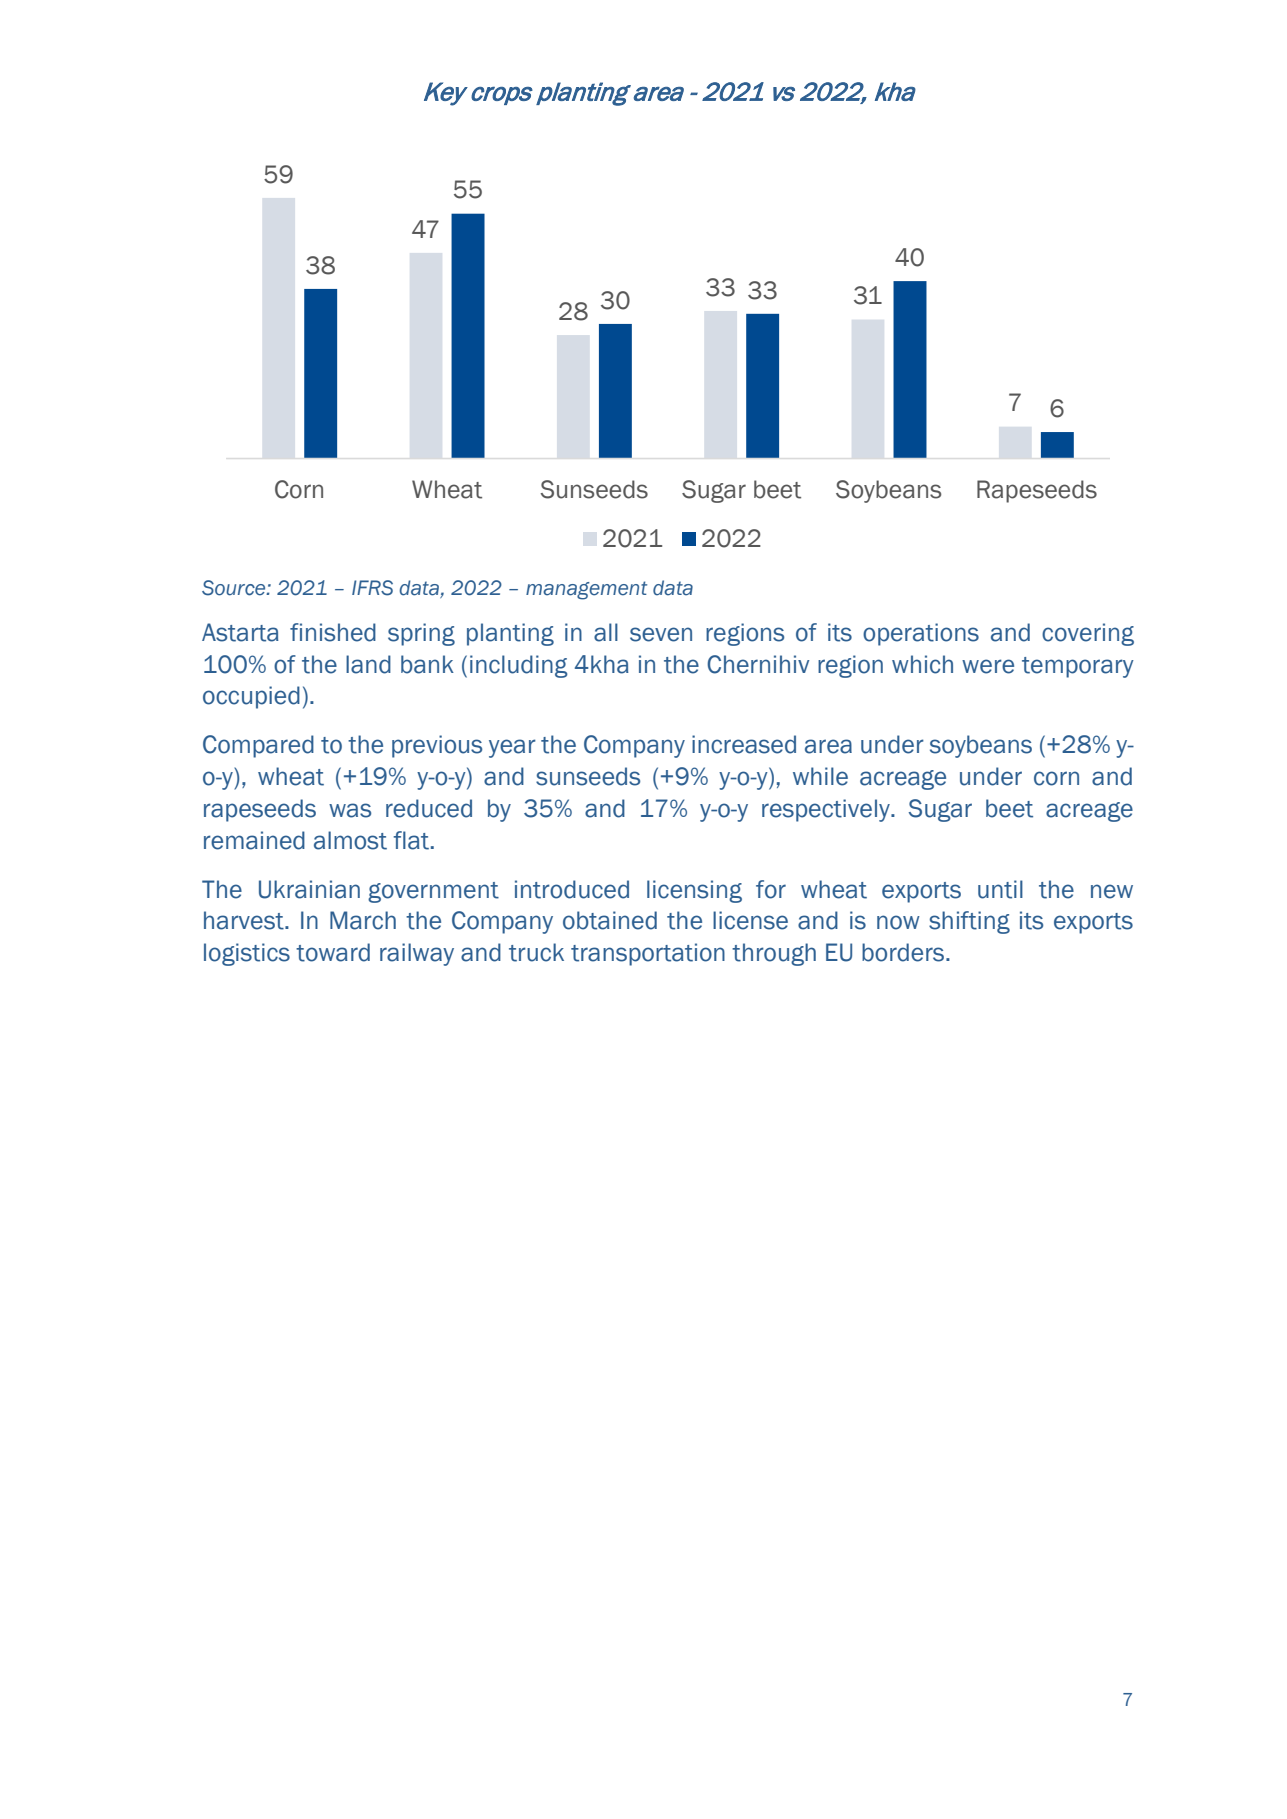 This page has width=1287, height=1819. What do you see at coordinates (586, 590) in the page?
I see `management` at bounding box center [586, 590].
